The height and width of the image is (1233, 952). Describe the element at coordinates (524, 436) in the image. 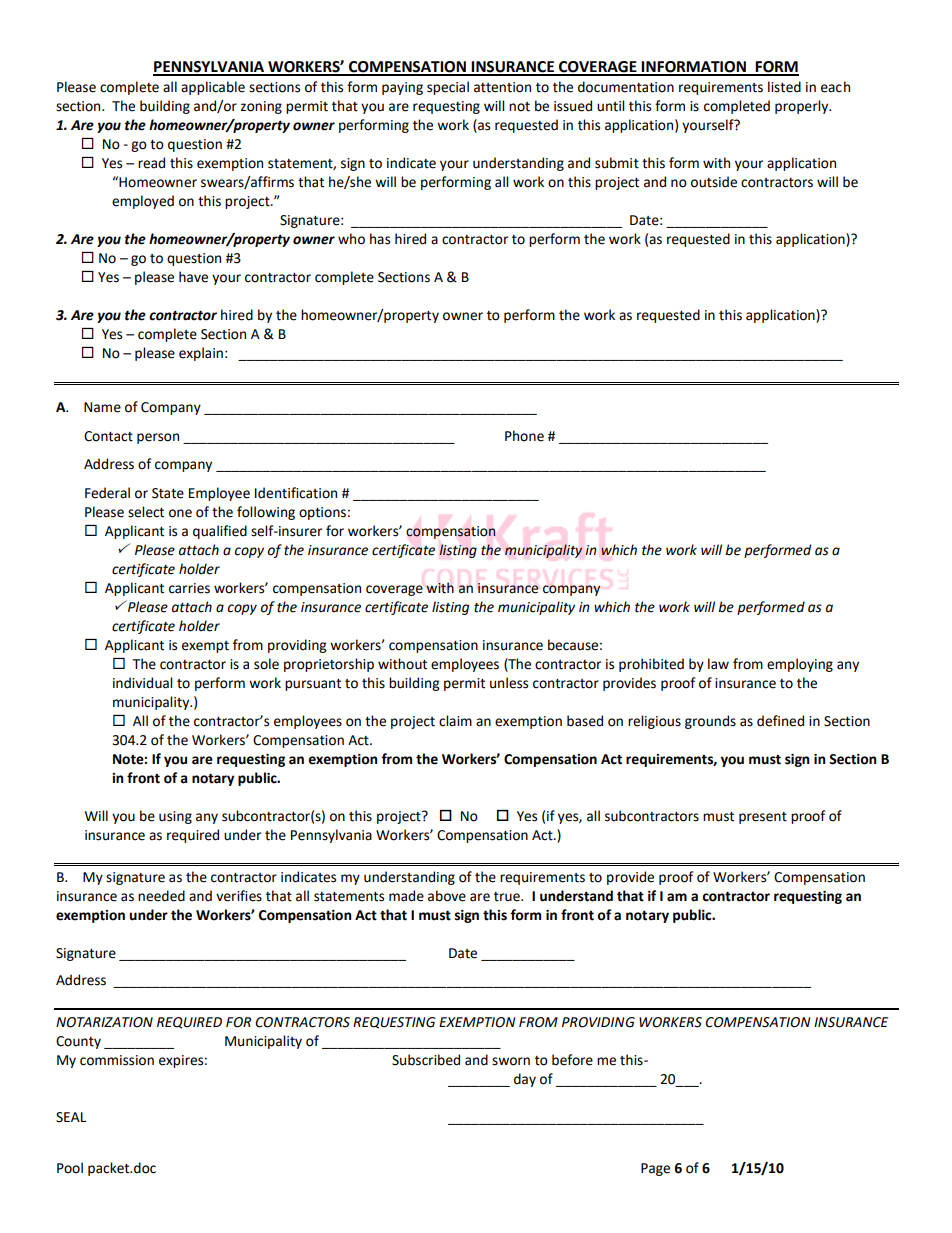

I see `Phone` at that location.
